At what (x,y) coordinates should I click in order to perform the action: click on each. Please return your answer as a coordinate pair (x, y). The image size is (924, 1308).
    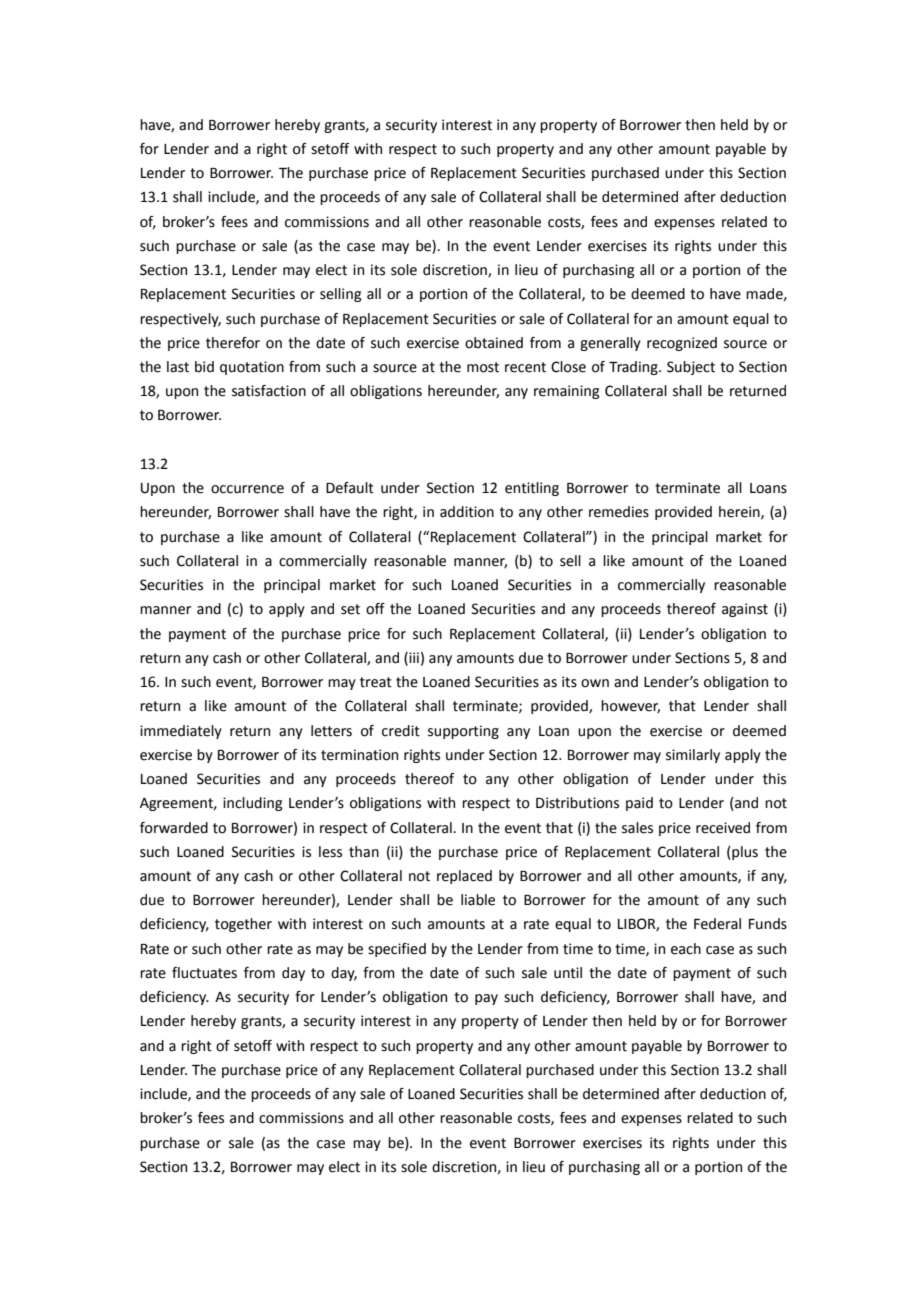
    Looking at the image, I should click on (686, 949).
